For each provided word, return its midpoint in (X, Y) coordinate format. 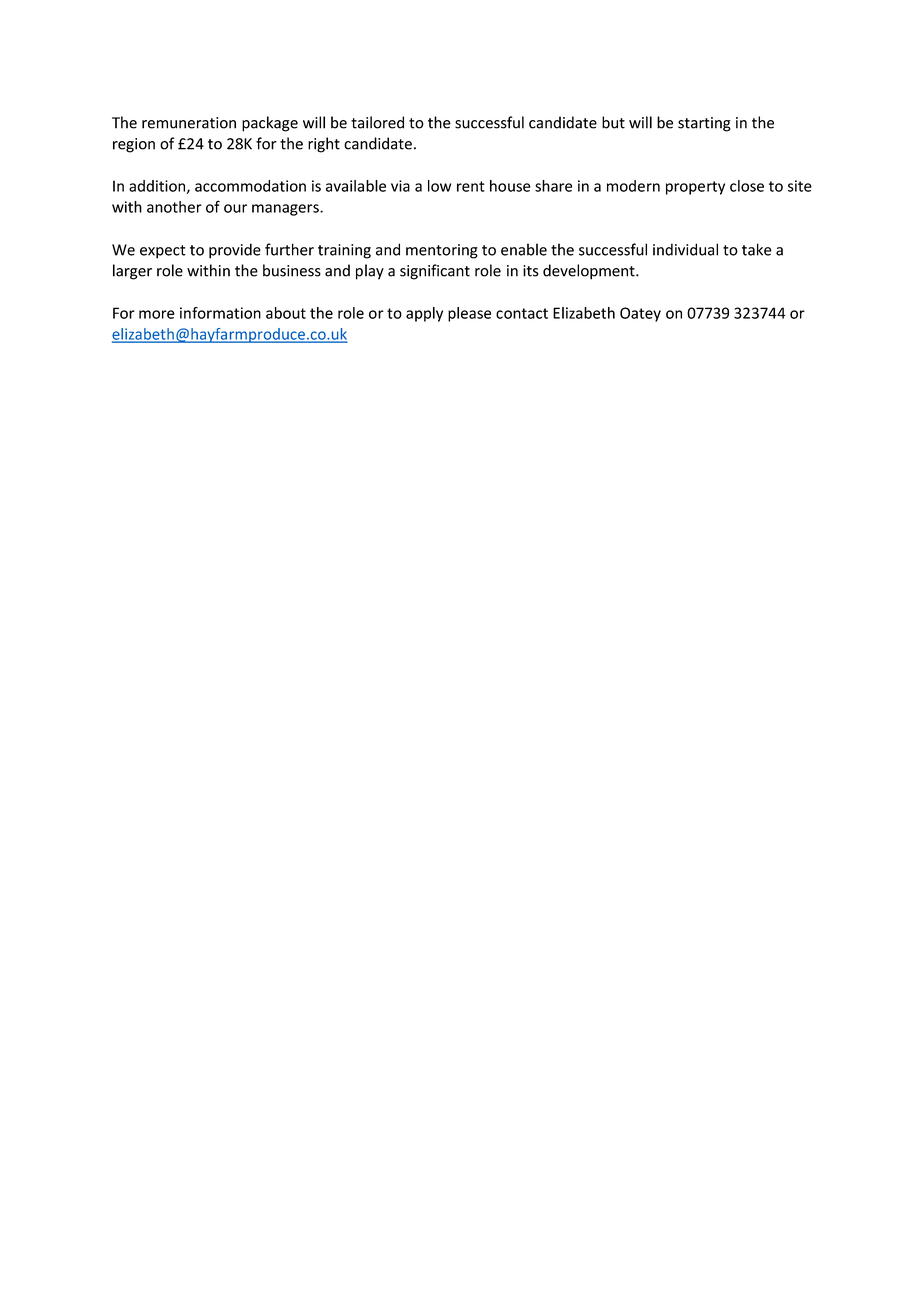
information (220, 313)
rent (471, 186)
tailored (377, 122)
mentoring (442, 251)
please (469, 314)
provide (235, 251)
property (695, 188)
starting (704, 124)
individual (685, 249)
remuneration (189, 123)
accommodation (250, 186)
